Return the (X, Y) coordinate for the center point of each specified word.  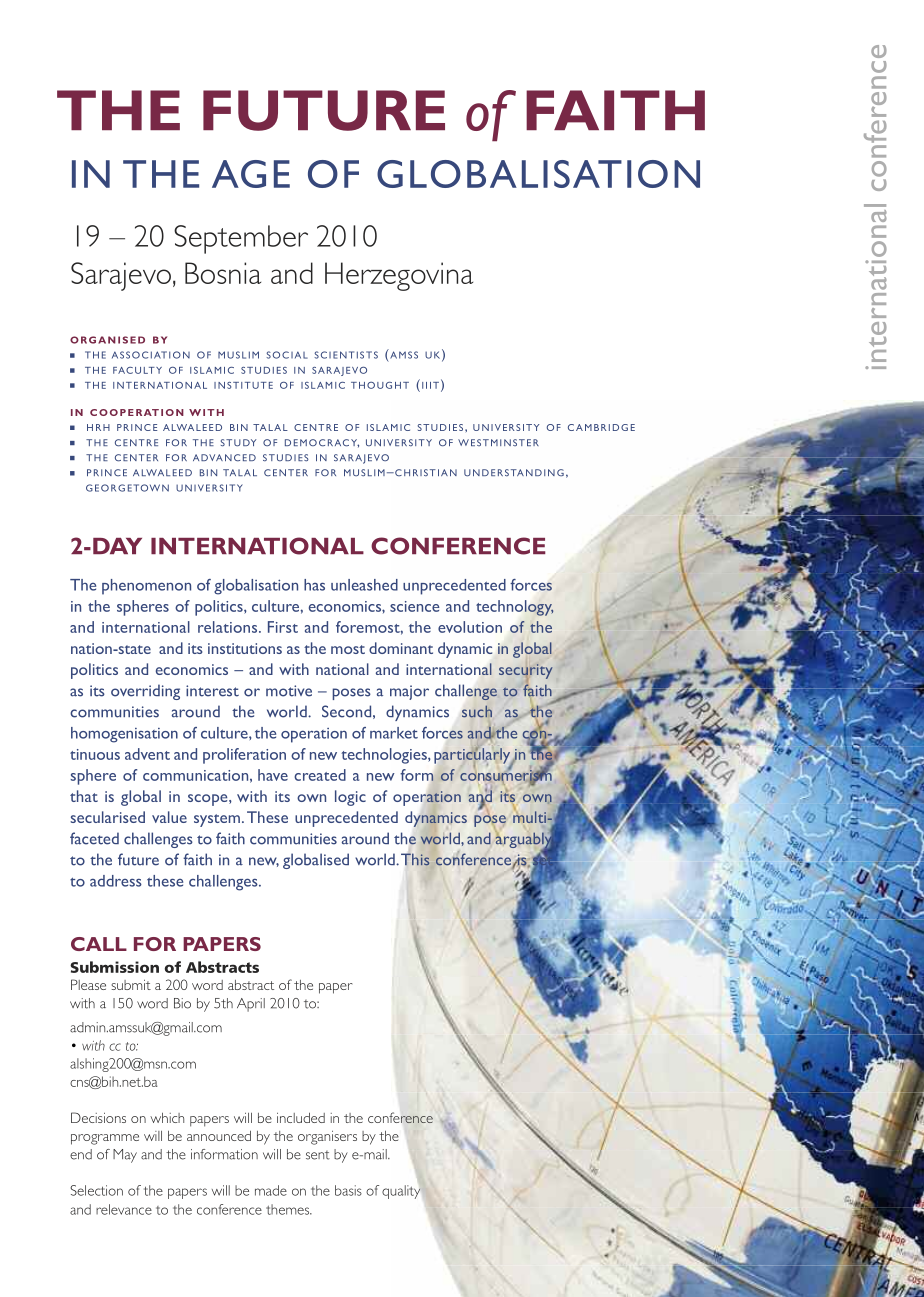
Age (251, 174)
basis (348, 1190)
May (125, 1156)
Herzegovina (399, 276)
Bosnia (223, 273)
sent (318, 1155)
